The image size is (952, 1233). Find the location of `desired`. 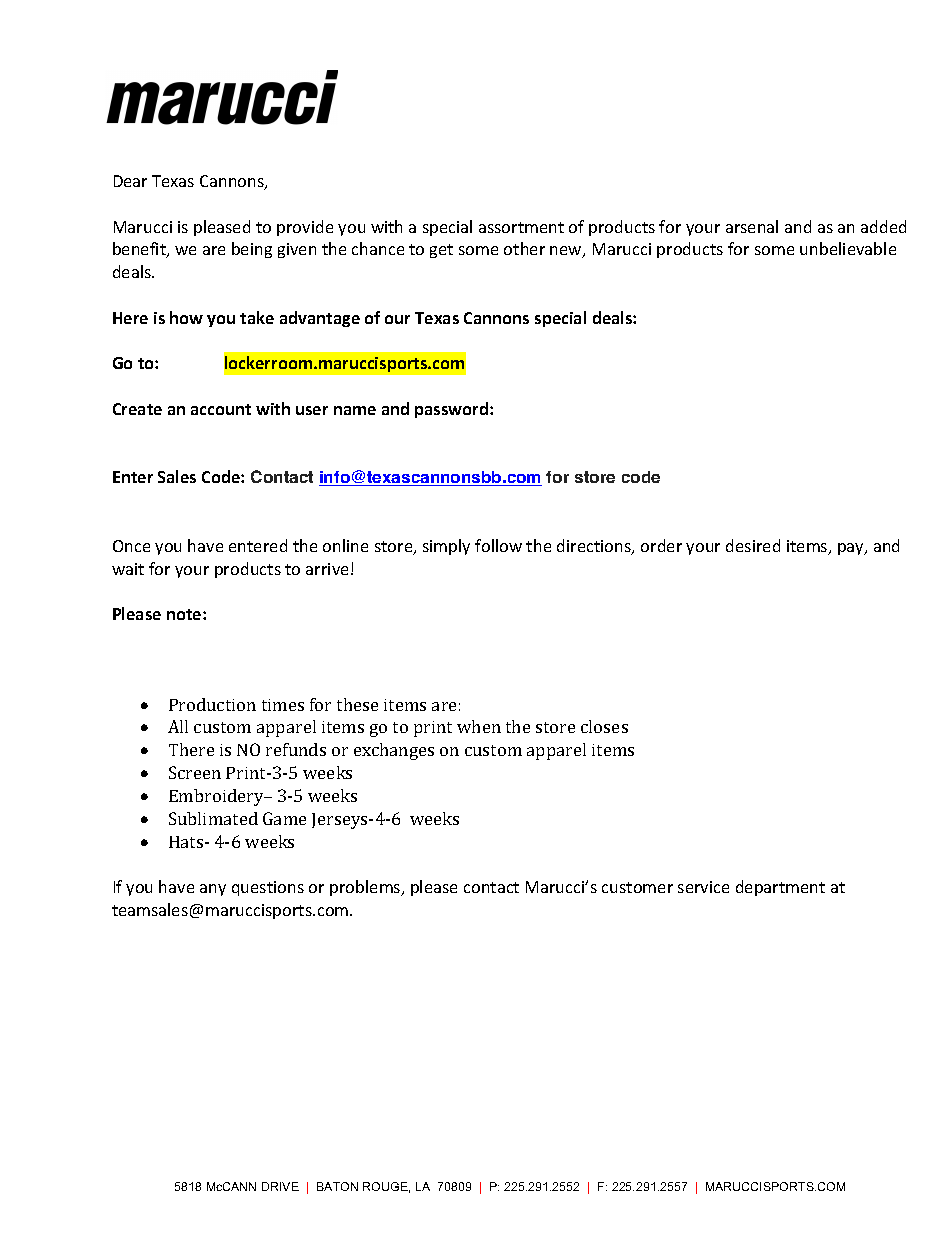

desired is located at coordinates (753, 545).
